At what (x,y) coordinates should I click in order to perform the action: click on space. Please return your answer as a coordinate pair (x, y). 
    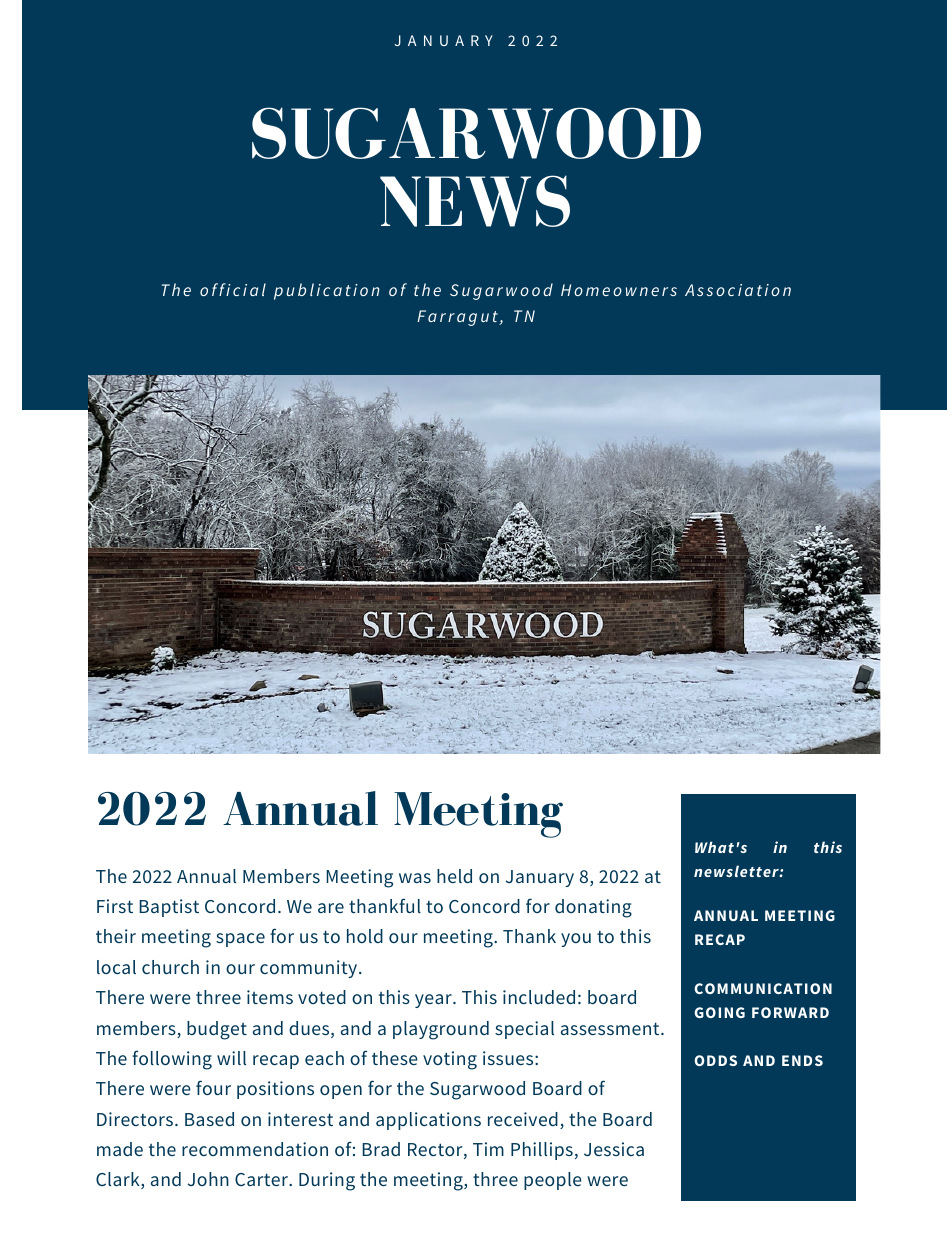
    Looking at the image, I should click on (240, 940).
